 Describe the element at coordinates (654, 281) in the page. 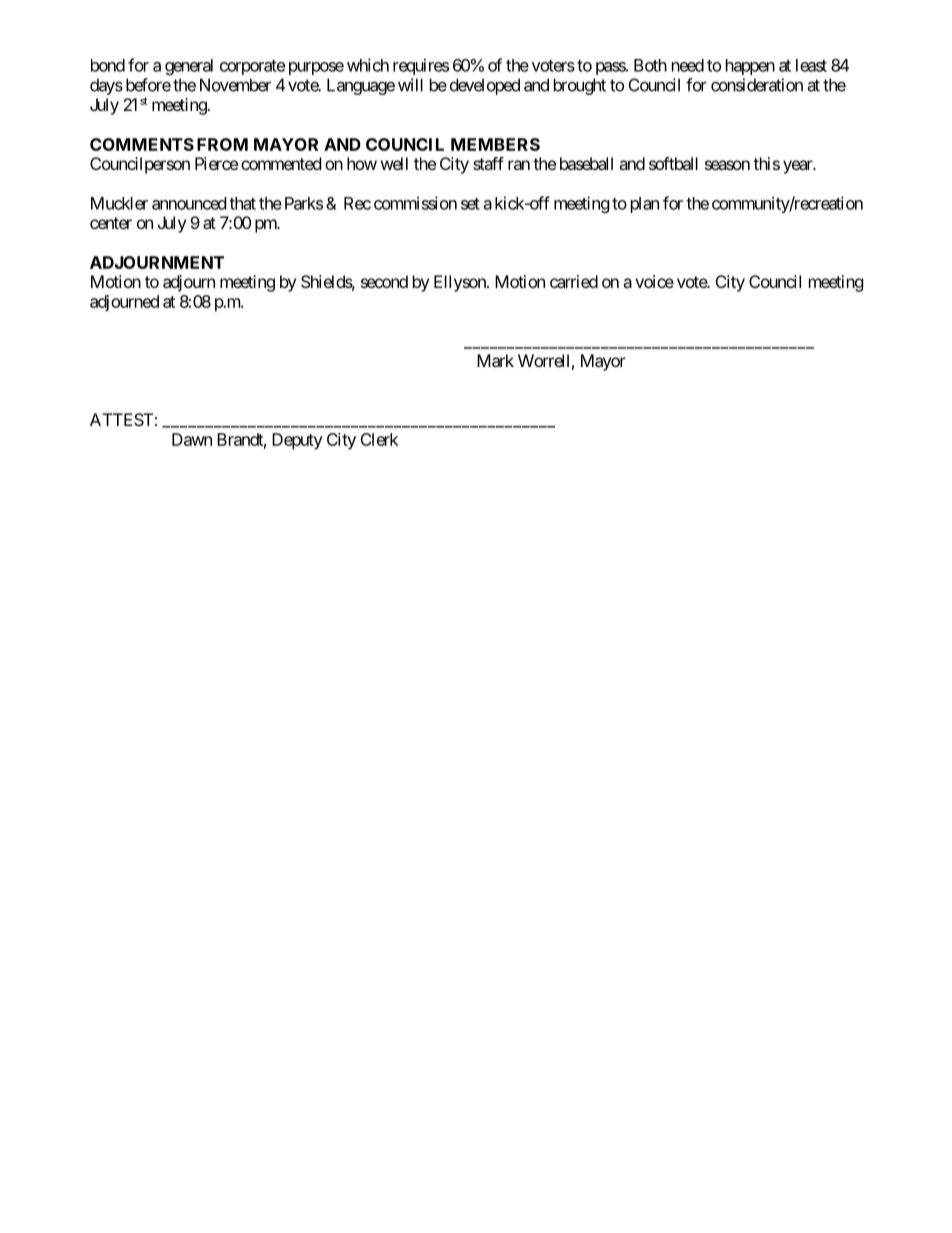

I see `voice` at that location.
